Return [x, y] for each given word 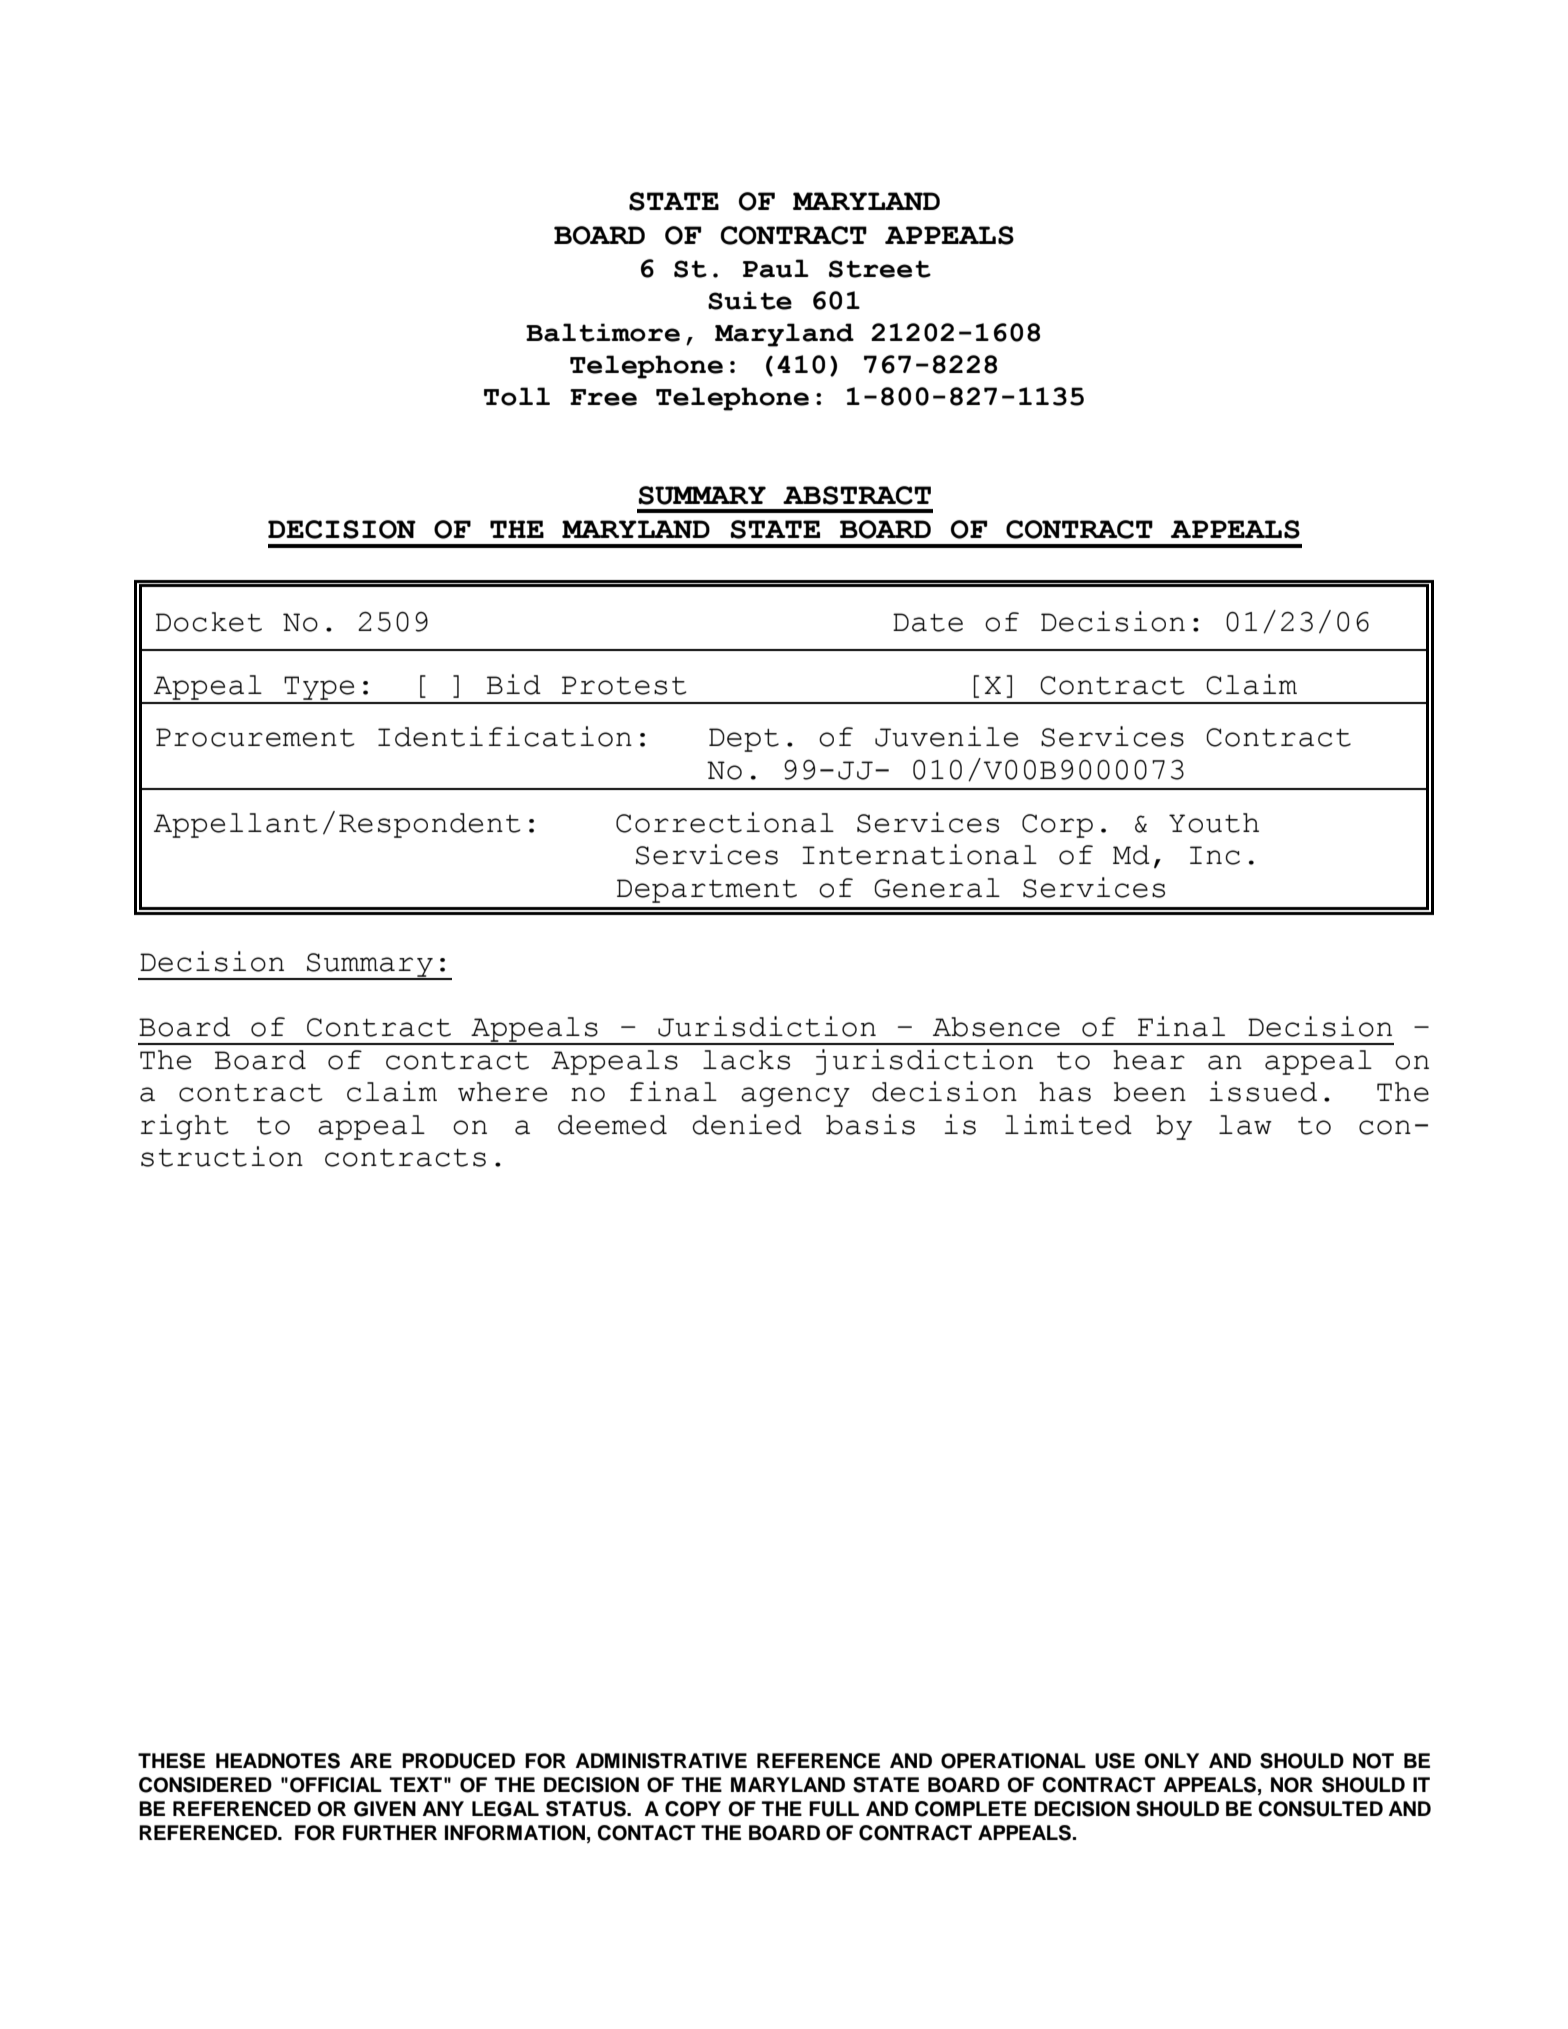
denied [747, 1124]
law [1245, 1125]
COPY [693, 1809]
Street [880, 269]
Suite [750, 300]
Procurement [255, 737]
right [185, 1127]
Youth [1214, 823]
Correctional [725, 822]
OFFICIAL [336, 1785]
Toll [517, 396]
